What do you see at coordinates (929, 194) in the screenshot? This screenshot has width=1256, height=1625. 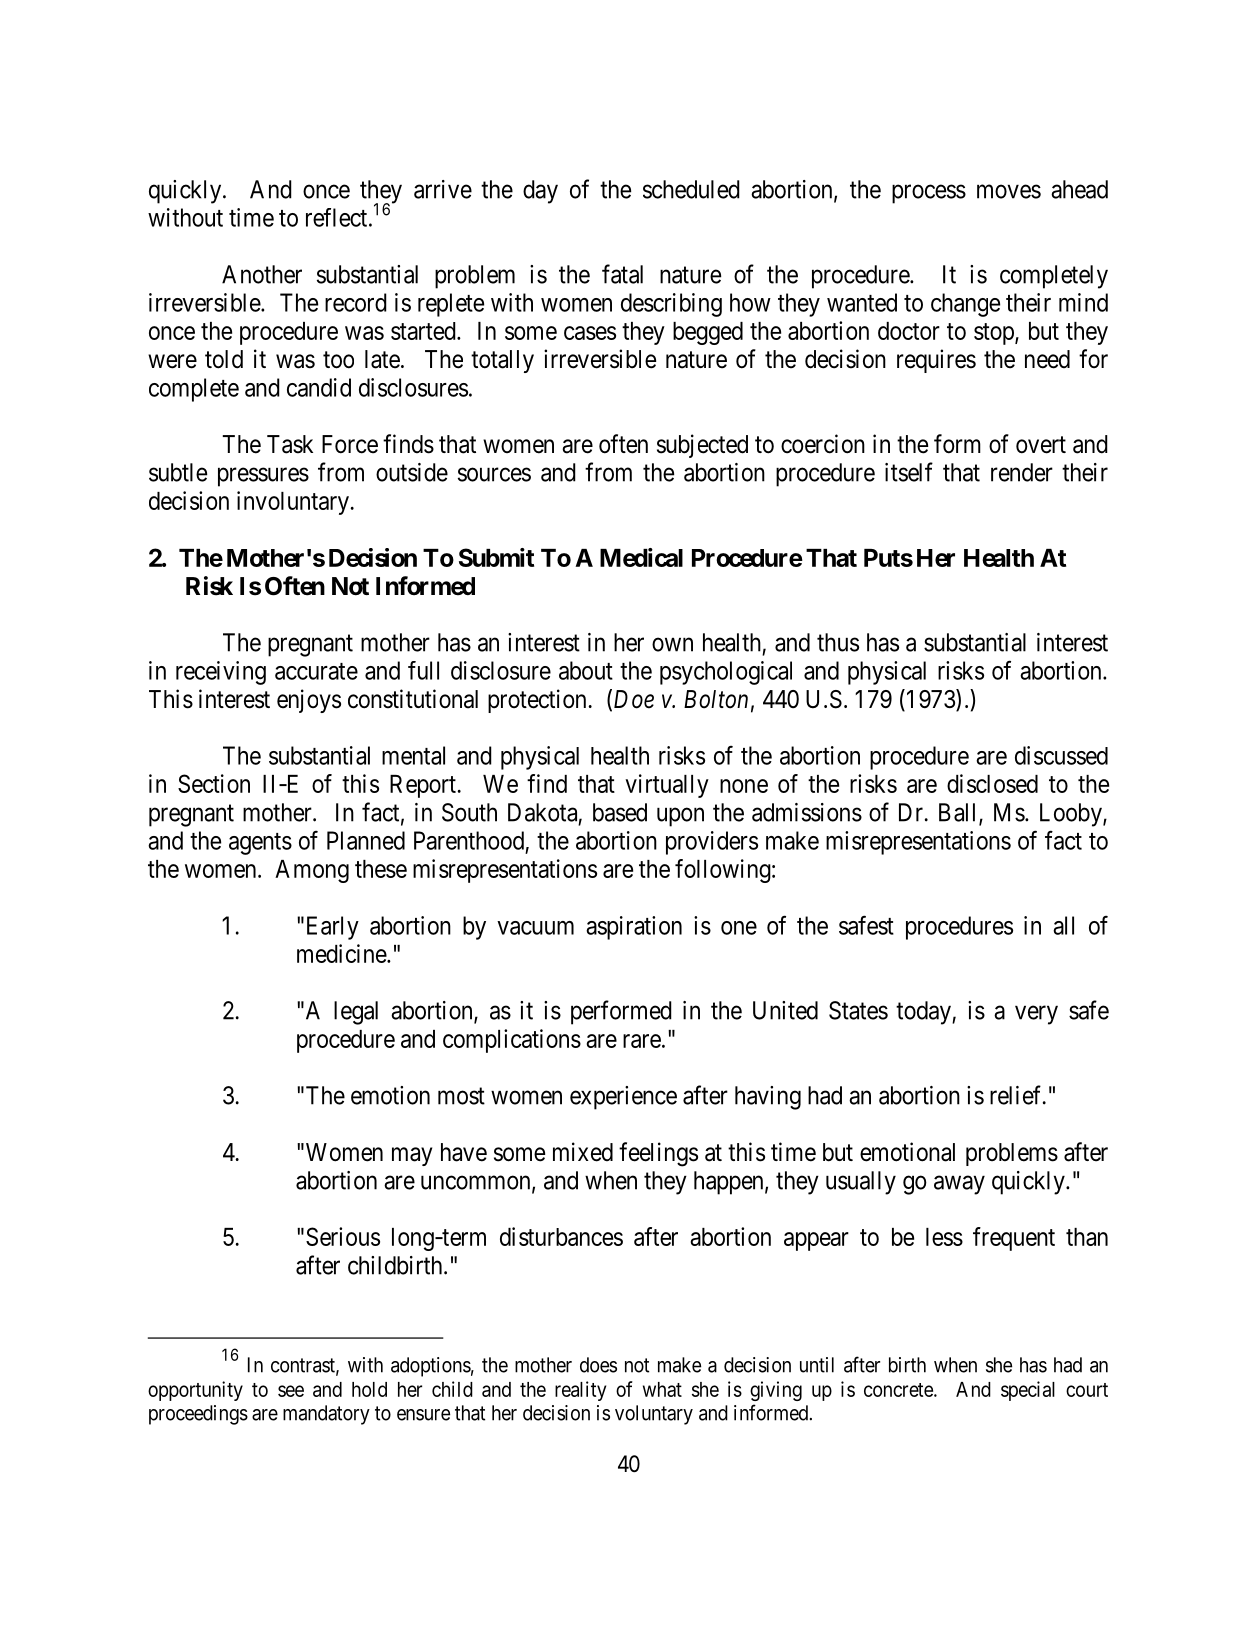 I see `process` at bounding box center [929, 194].
